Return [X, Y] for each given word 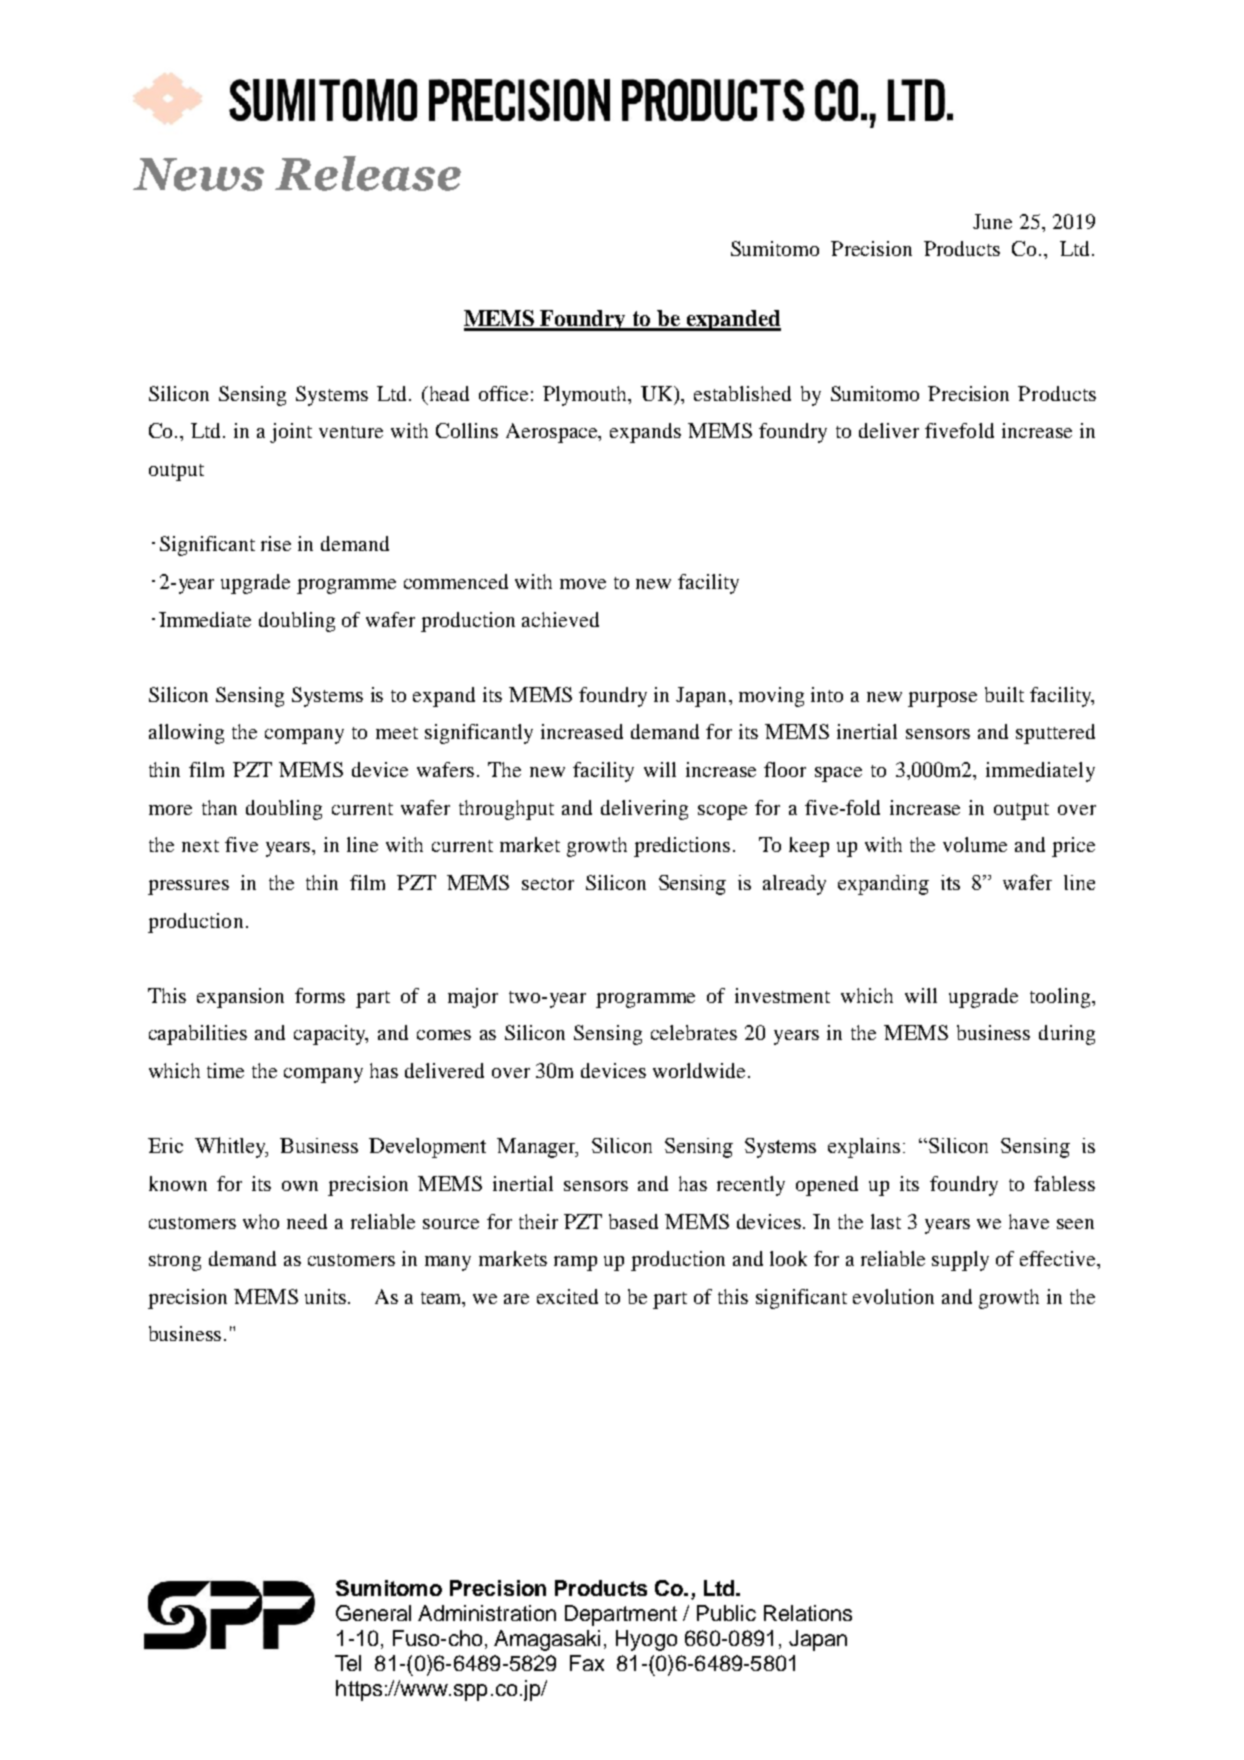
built [1004, 694]
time [225, 1070]
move [583, 584]
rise [276, 543]
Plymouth [586, 396]
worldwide [699, 1070]
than [219, 807]
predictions [682, 847]
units [327, 1296]
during [1067, 1035]
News [198, 174]
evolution [893, 1296]
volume [975, 844]
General [373, 1613]
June [992, 221]
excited [567, 1296]
